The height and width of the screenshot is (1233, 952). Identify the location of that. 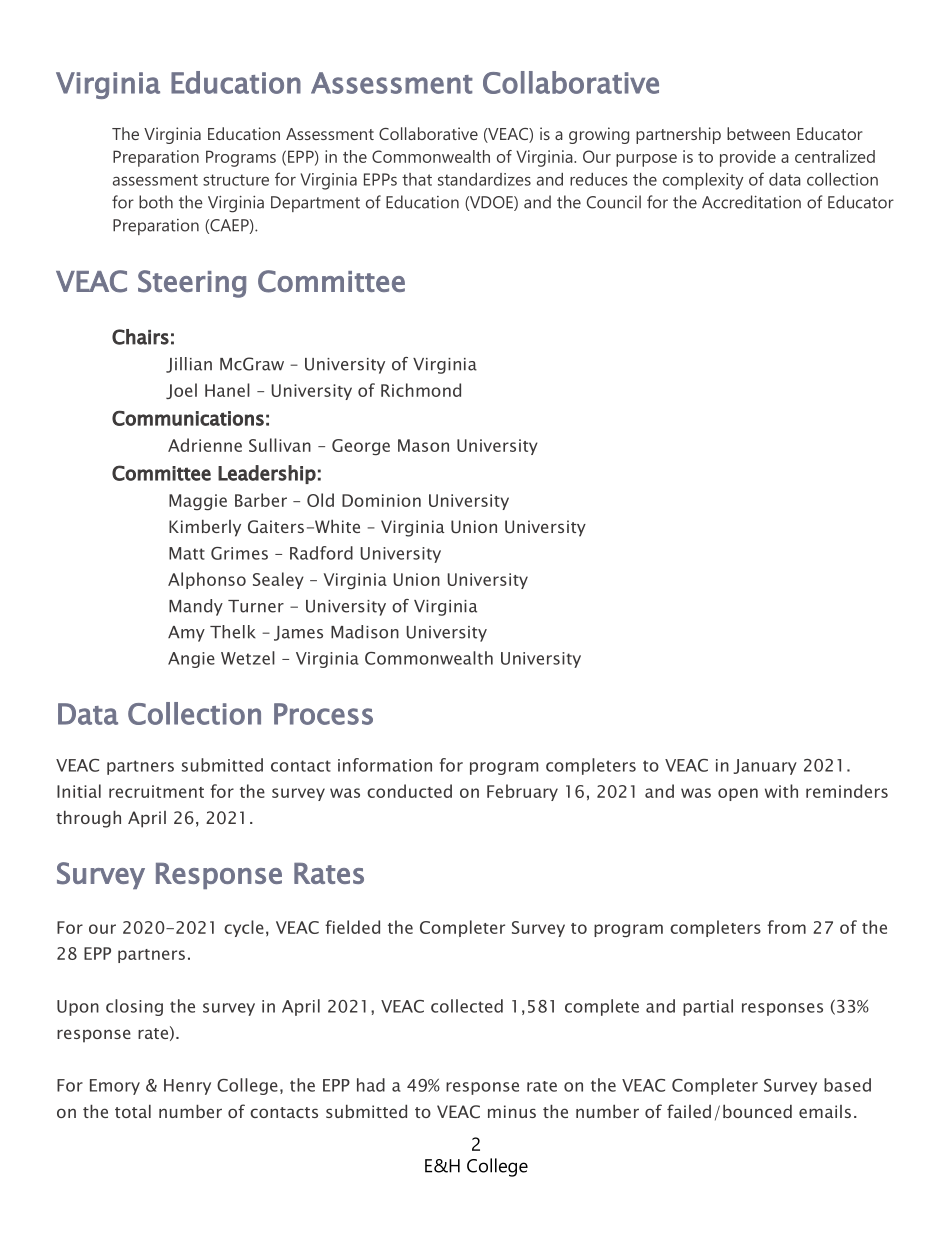
(417, 179).
